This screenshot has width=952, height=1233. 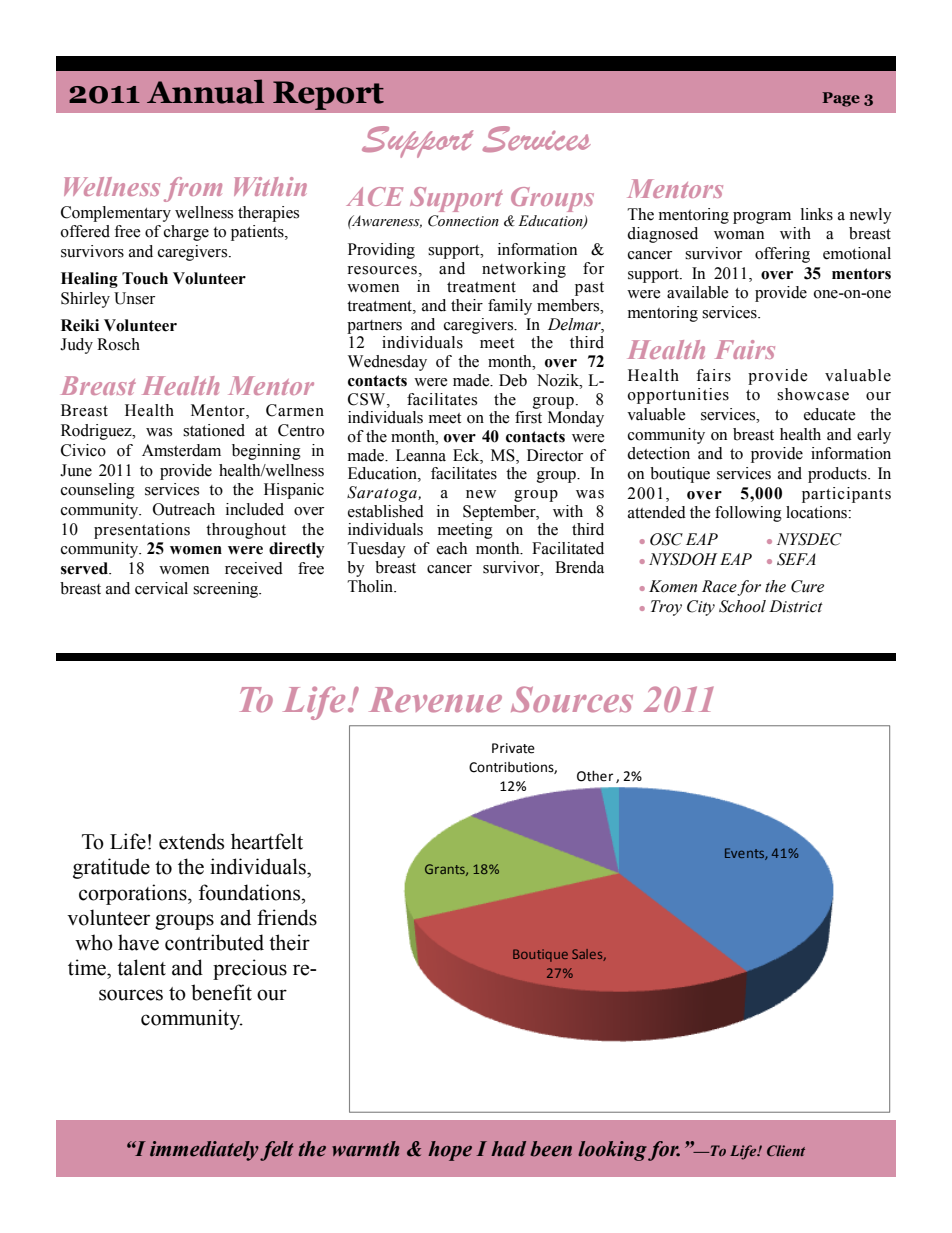 What do you see at coordinates (191, 841) in the screenshot?
I see `extends` at bounding box center [191, 841].
